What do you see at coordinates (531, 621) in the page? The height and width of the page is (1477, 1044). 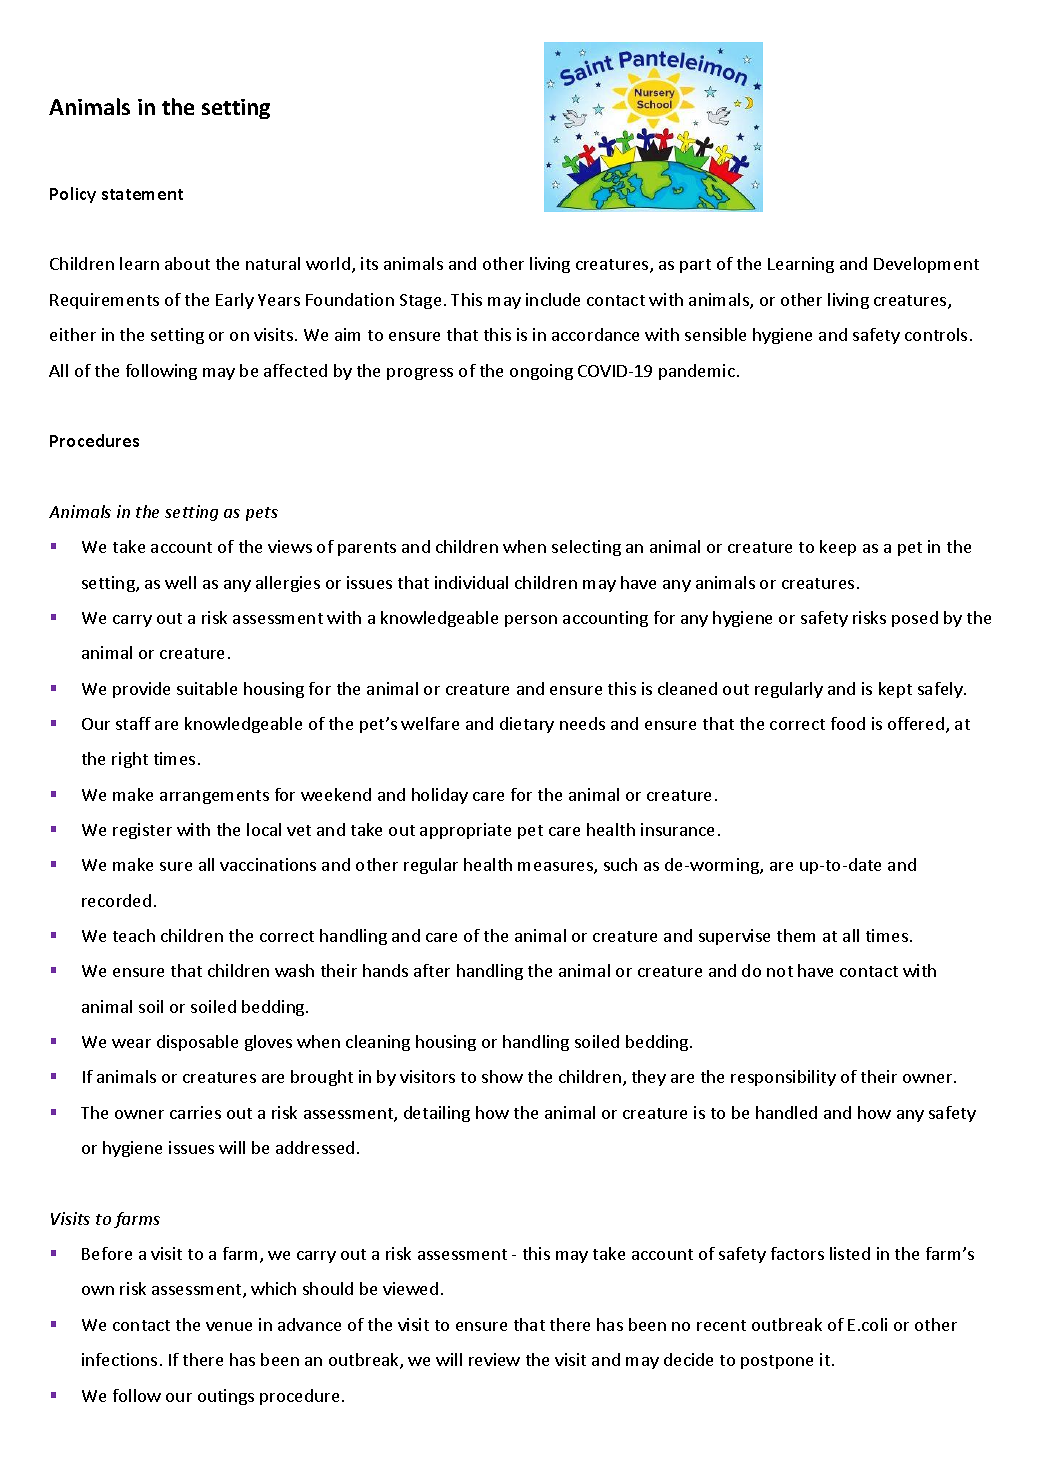 I see `person` at bounding box center [531, 621].
